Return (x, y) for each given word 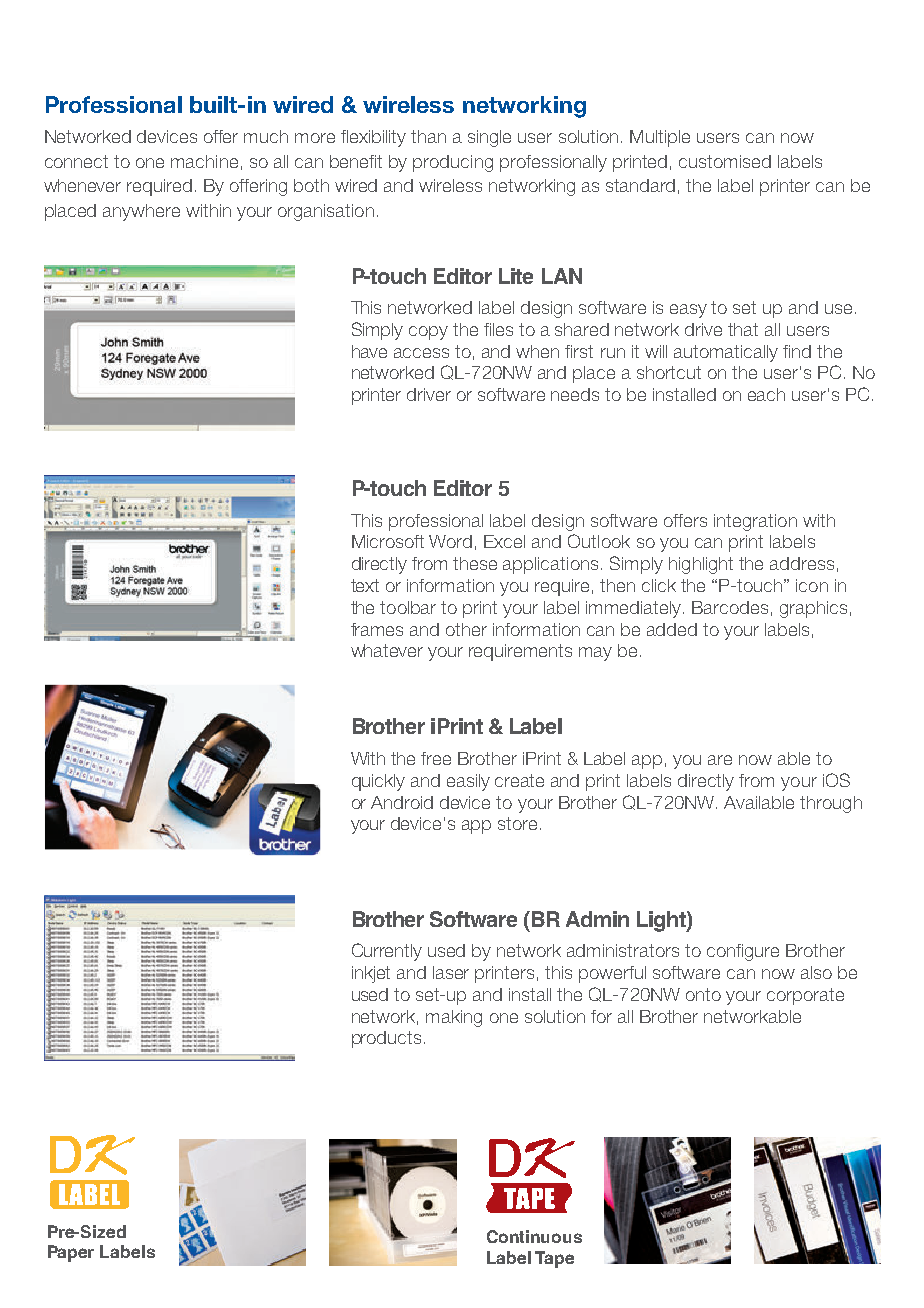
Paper (71, 1253)
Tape (554, 1259)
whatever (387, 650)
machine (204, 161)
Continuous (534, 1236)
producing (453, 163)
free (436, 758)
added (672, 629)
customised (725, 161)
